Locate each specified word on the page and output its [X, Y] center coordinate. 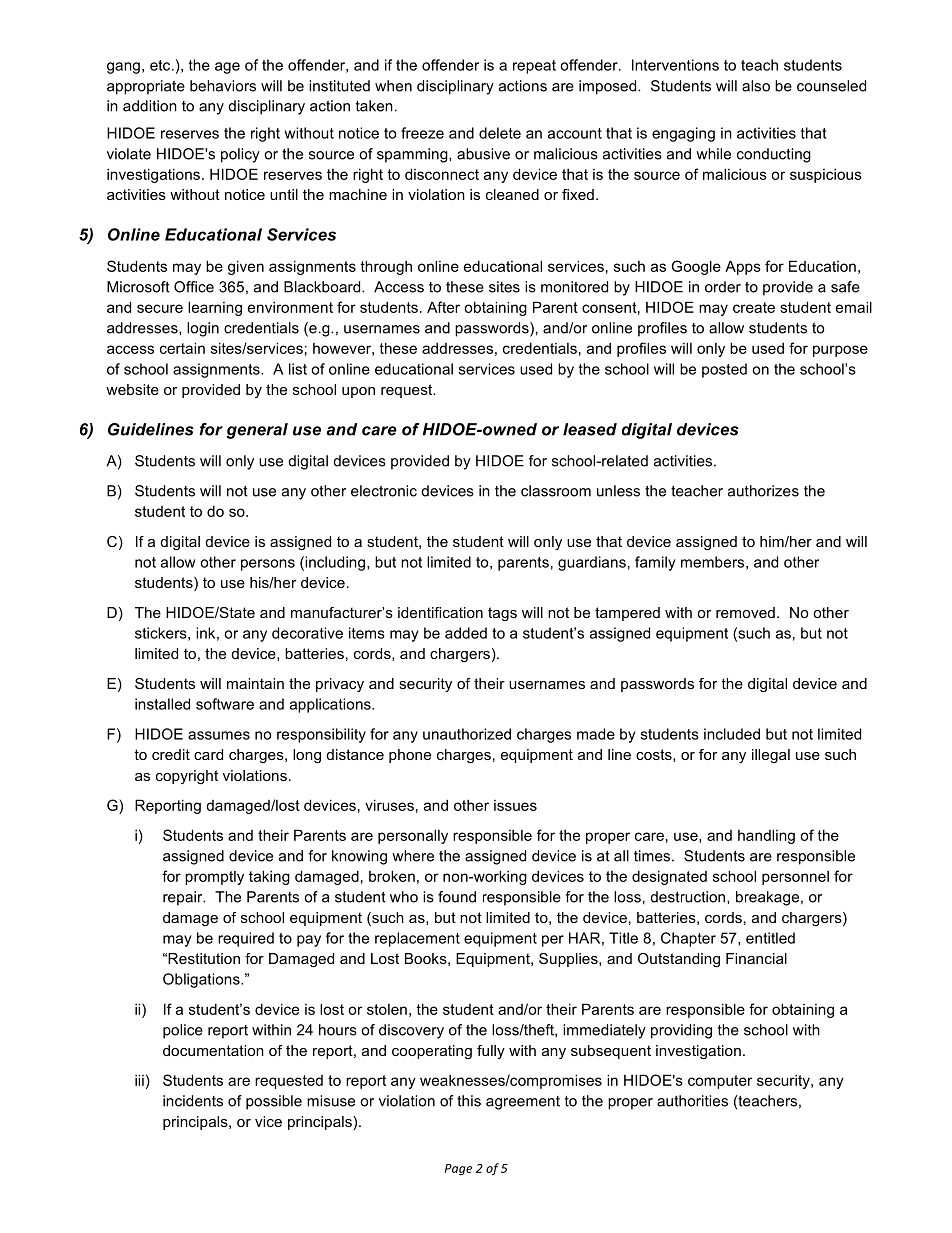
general [257, 431]
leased [590, 429]
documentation [213, 1050]
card [208, 754]
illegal [771, 756]
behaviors [223, 86]
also [756, 86]
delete [500, 133]
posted [724, 370]
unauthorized [467, 734]
